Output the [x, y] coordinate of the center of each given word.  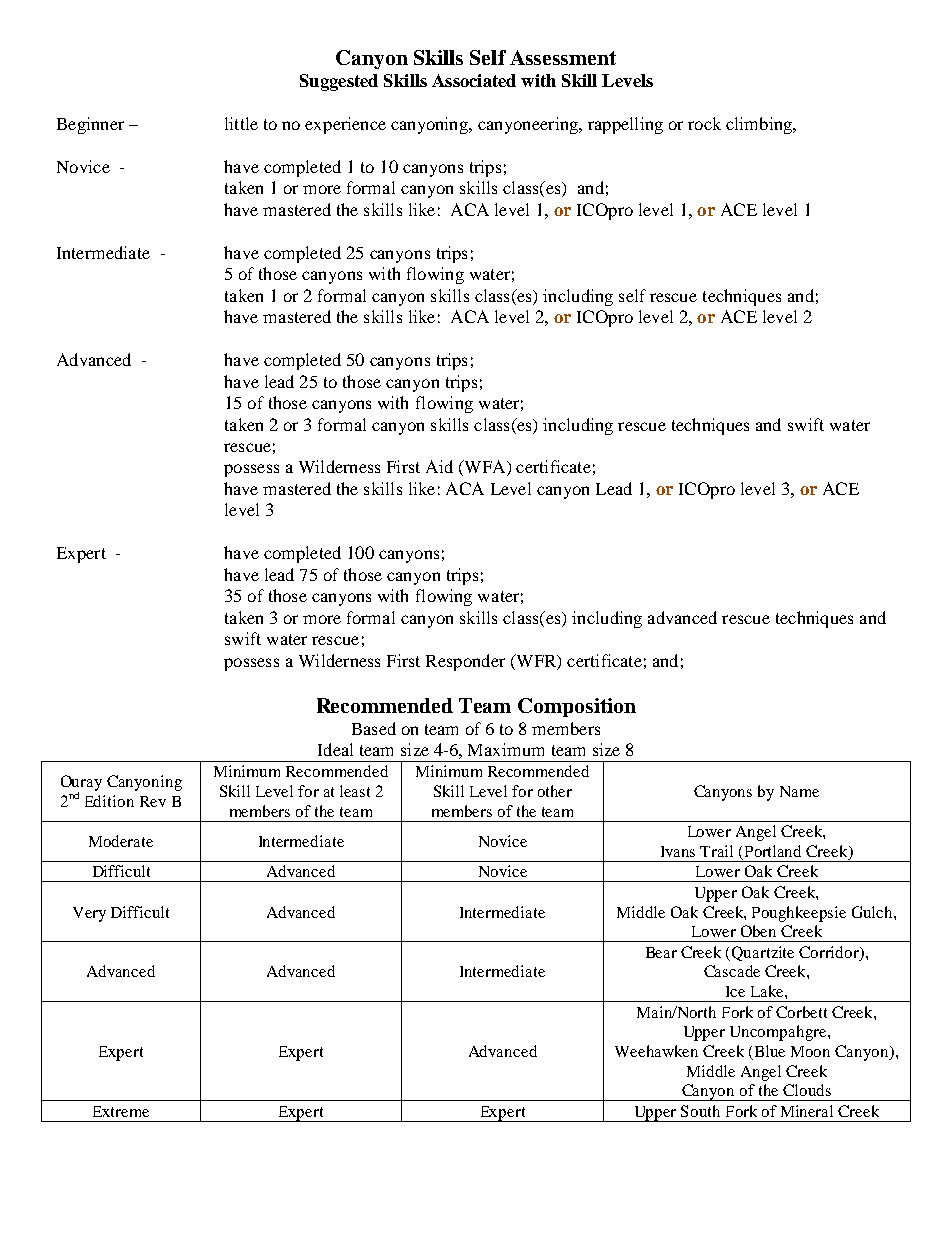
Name [799, 791]
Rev [153, 801]
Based [374, 728]
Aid [439, 466]
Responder [465, 662]
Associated [474, 80]
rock [704, 123]
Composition [577, 707]
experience [345, 125]
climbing [760, 125]
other [555, 791]
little [241, 123]
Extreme [121, 1111]
